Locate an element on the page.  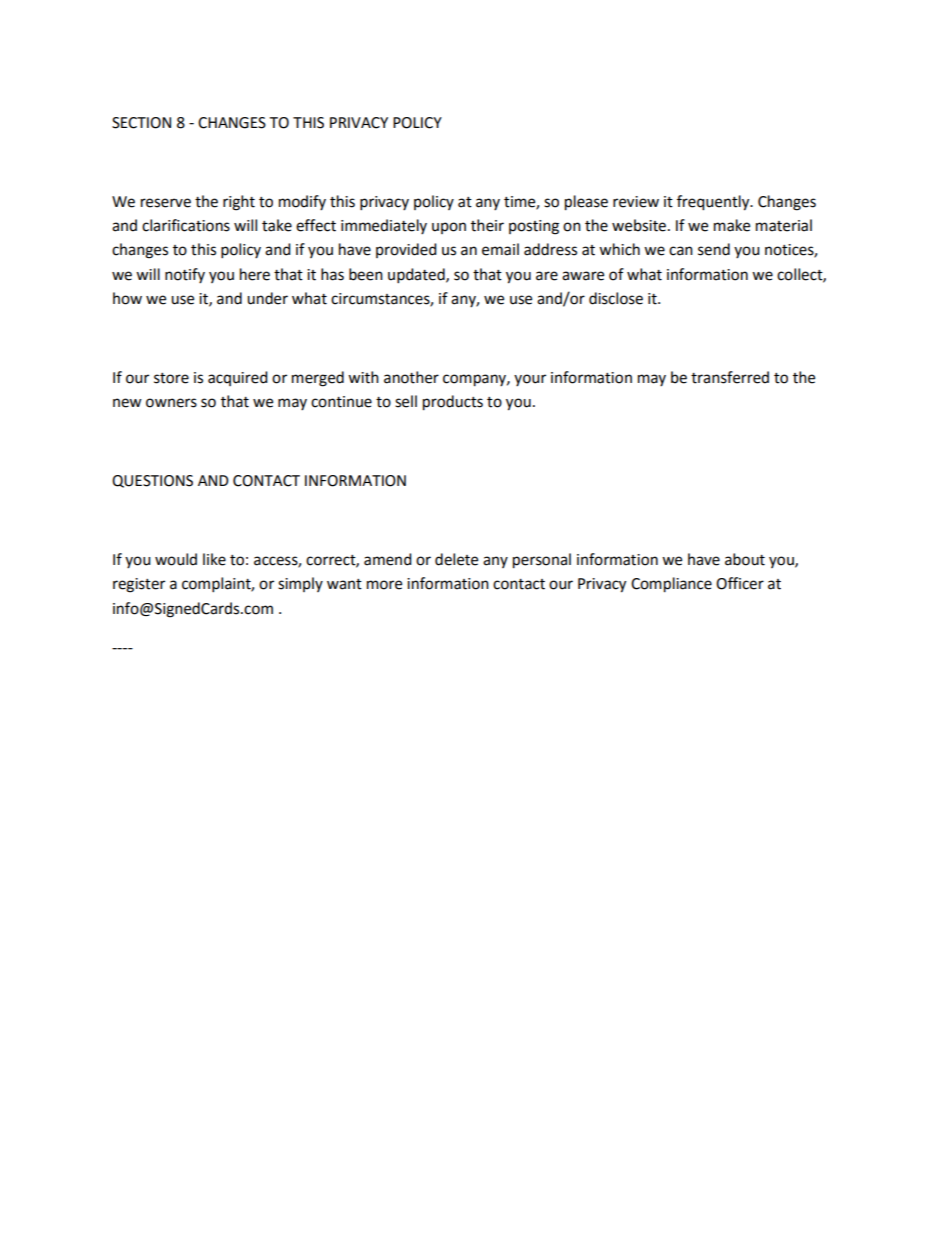
frequently is located at coordinates (714, 203).
